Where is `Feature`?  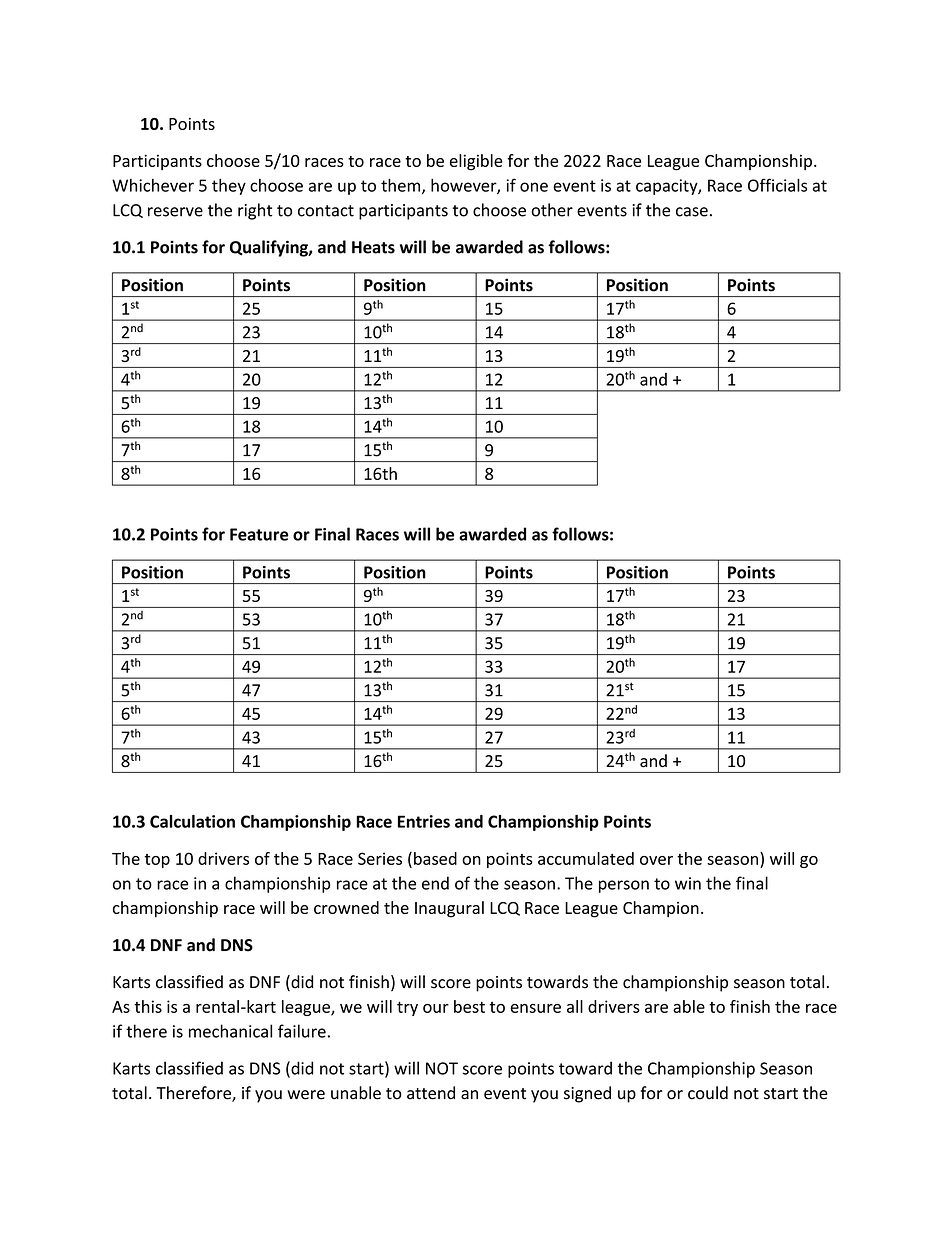
Feature is located at coordinates (259, 534).
